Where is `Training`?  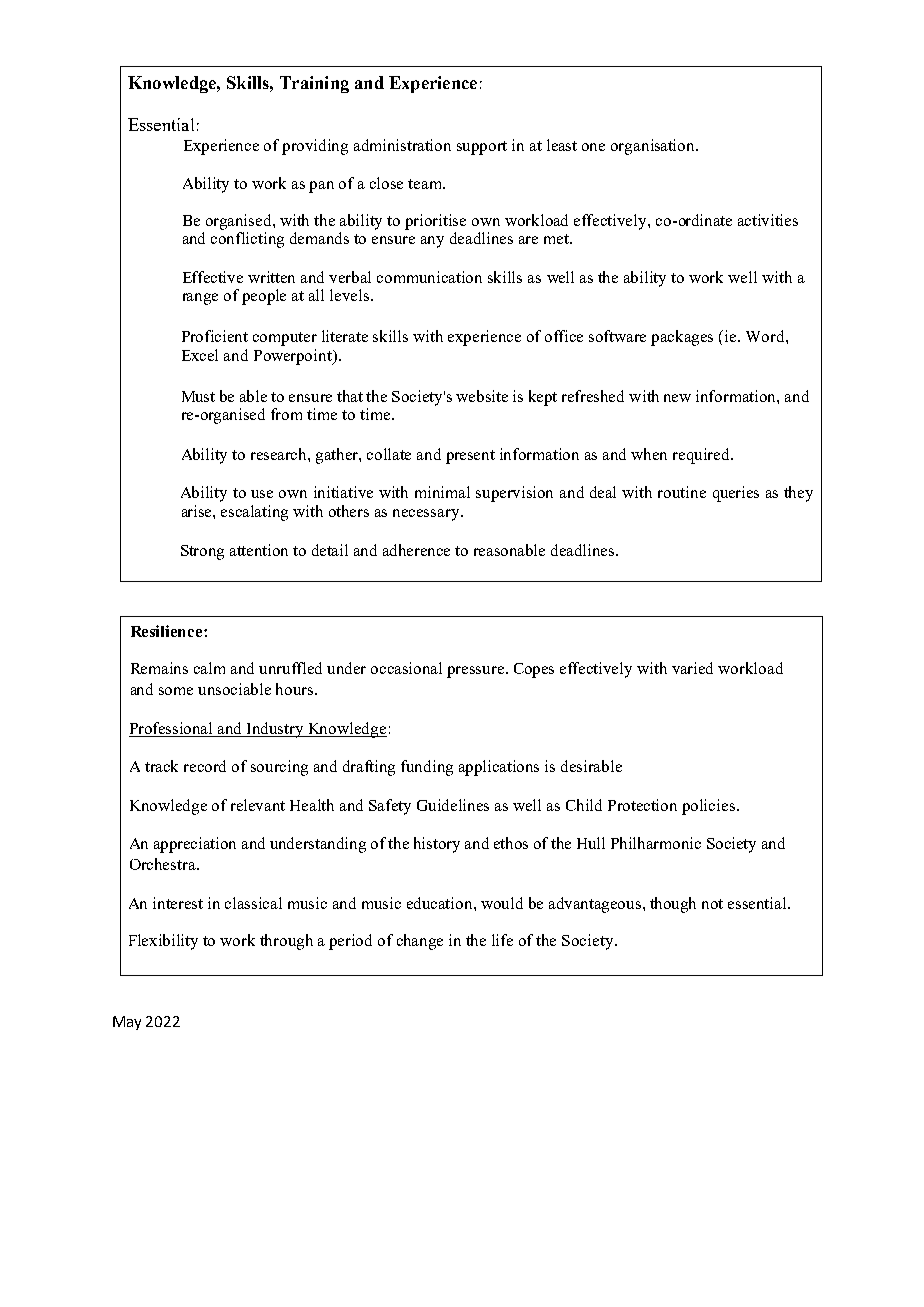 Training is located at coordinates (314, 84).
